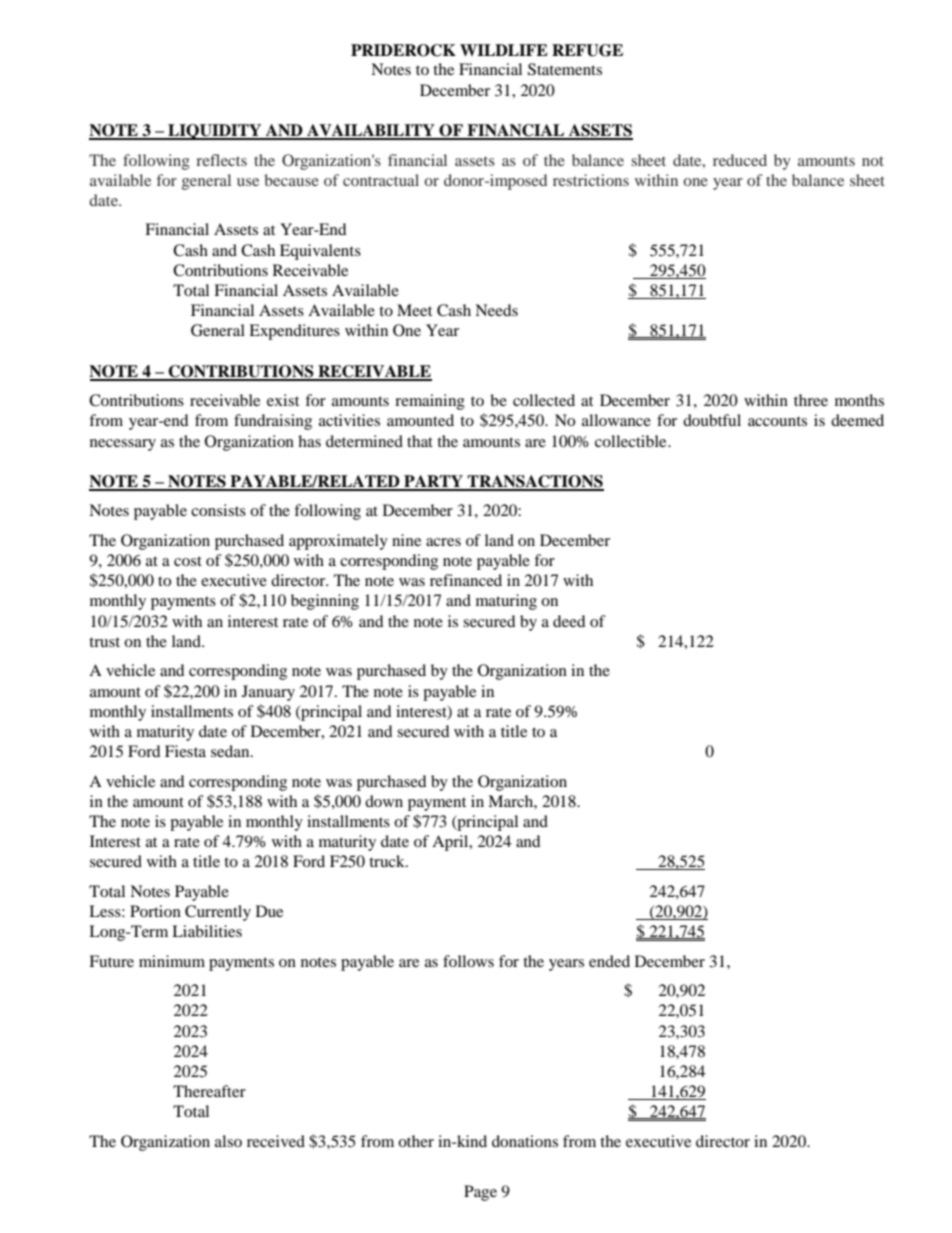 This document has width=952, height=1233. What do you see at coordinates (215, 132) in the document?
I see `LIQUIDITY` at bounding box center [215, 132].
